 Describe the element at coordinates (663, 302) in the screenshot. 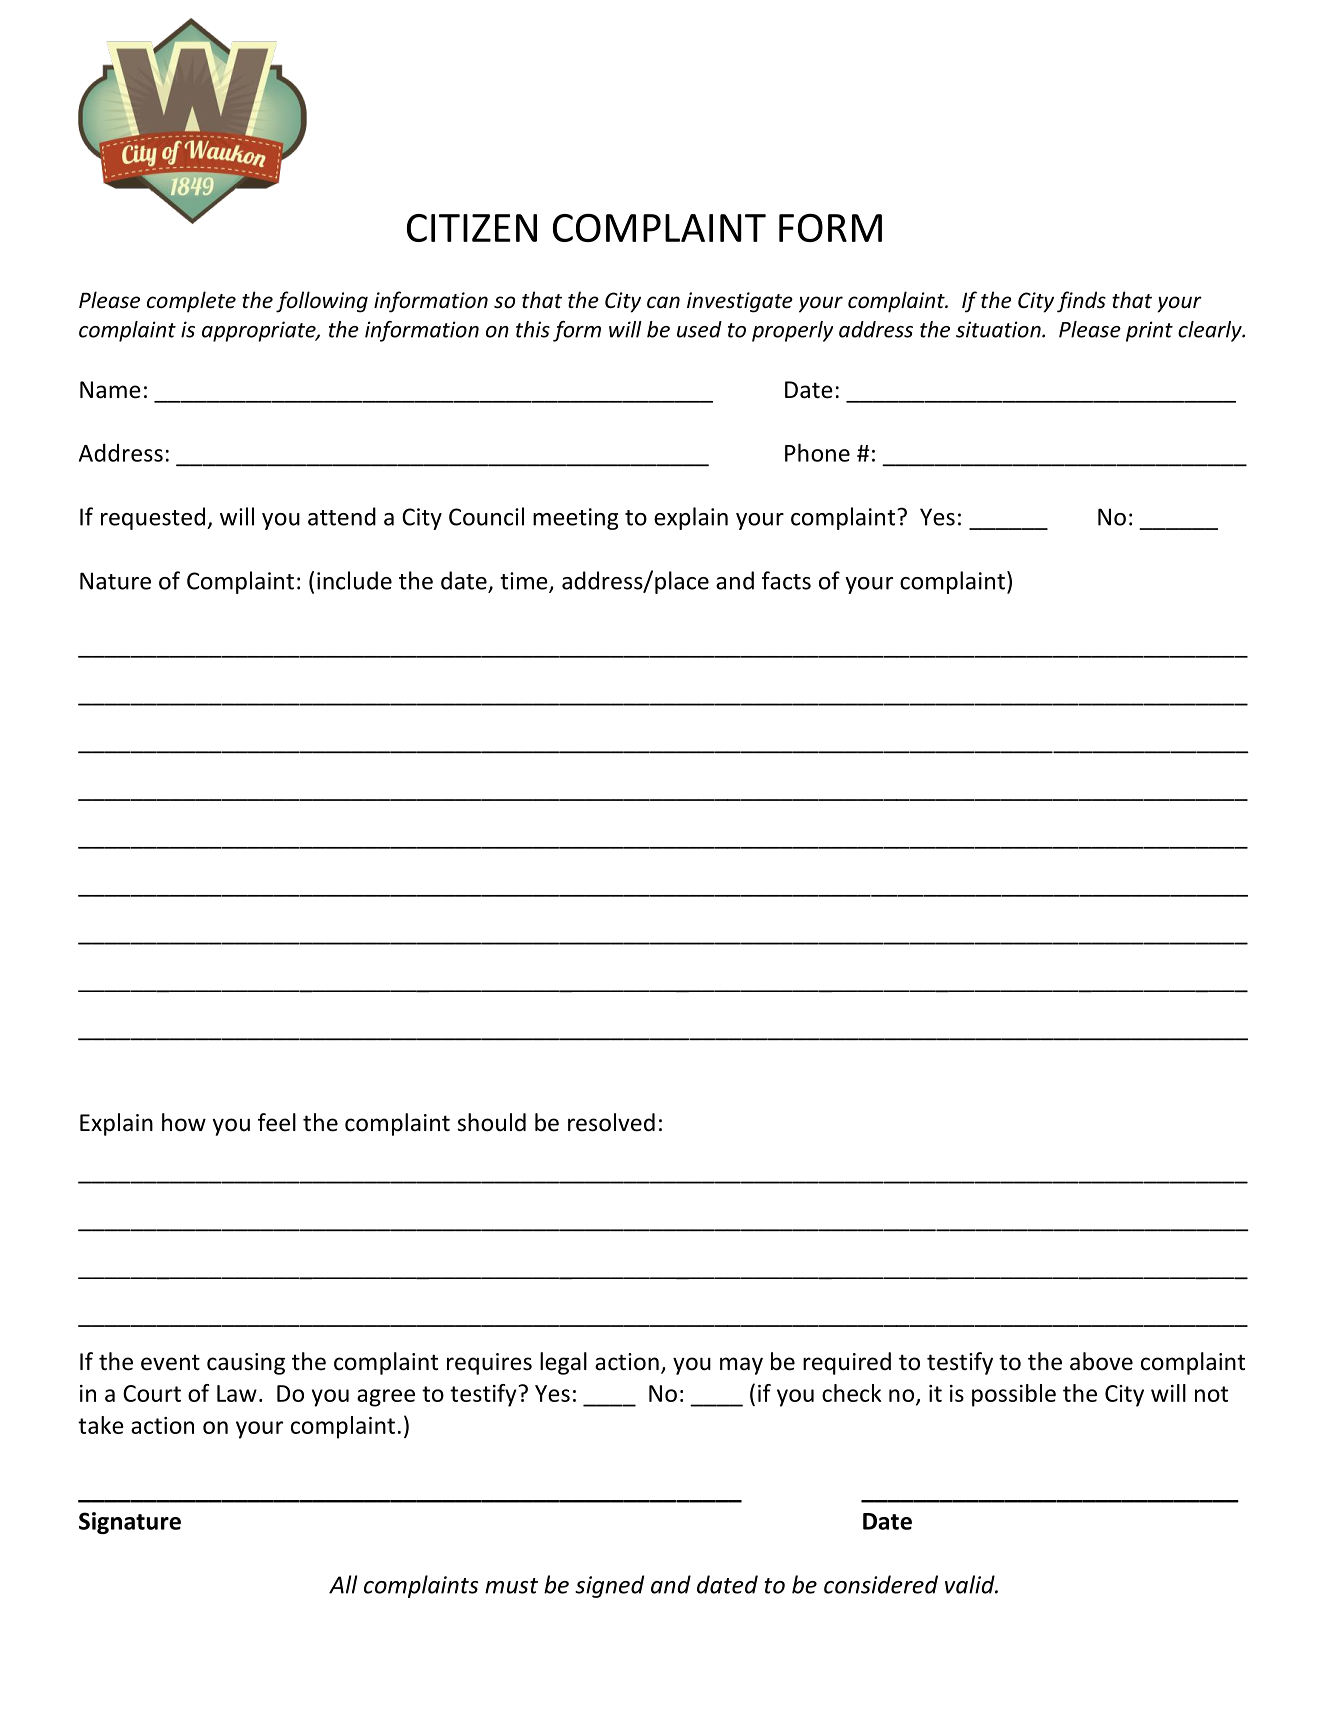

I see `can` at that location.
